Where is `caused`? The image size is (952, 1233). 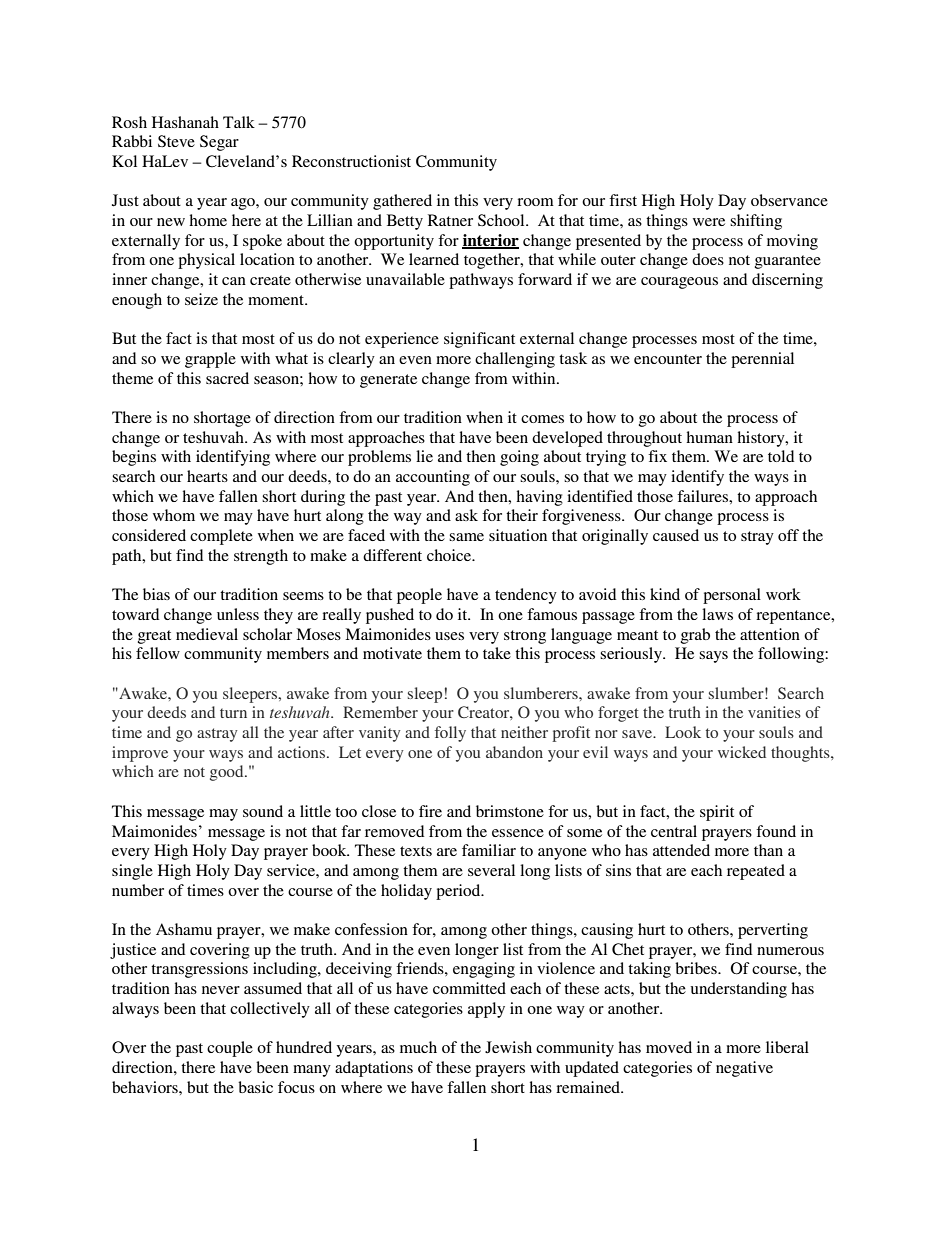 caused is located at coordinates (676, 535).
